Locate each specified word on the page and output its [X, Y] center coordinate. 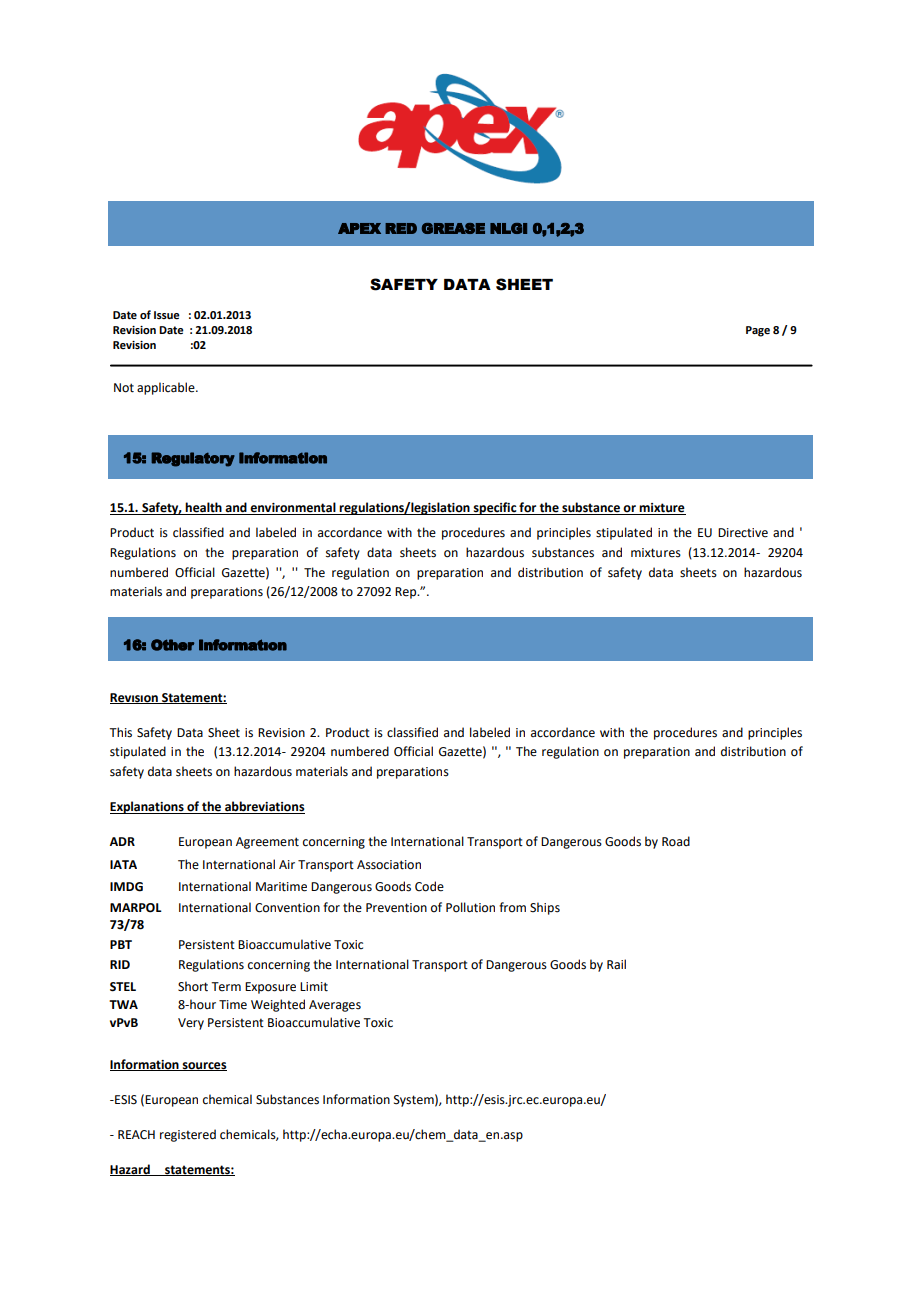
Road [676, 841]
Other [172, 645]
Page [758, 331]
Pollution [470, 907]
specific [495, 508]
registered [188, 1135]
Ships [545, 908]
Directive [743, 533]
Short [193, 986]
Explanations [148, 807]
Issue [167, 315]
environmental [293, 508]
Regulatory [193, 459]
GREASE [453, 228]
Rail [616, 964]
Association [389, 865]
